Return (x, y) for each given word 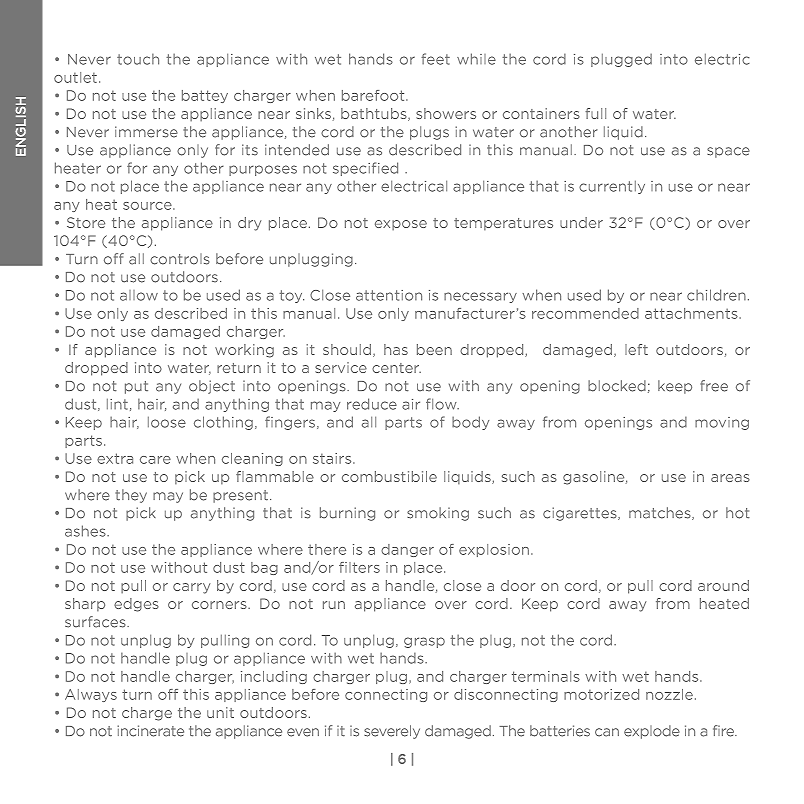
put (136, 387)
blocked (617, 386)
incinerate (150, 731)
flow (442, 404)
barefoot (374, 95)
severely (392, 732)
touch (138, 59)
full (595, 113)
